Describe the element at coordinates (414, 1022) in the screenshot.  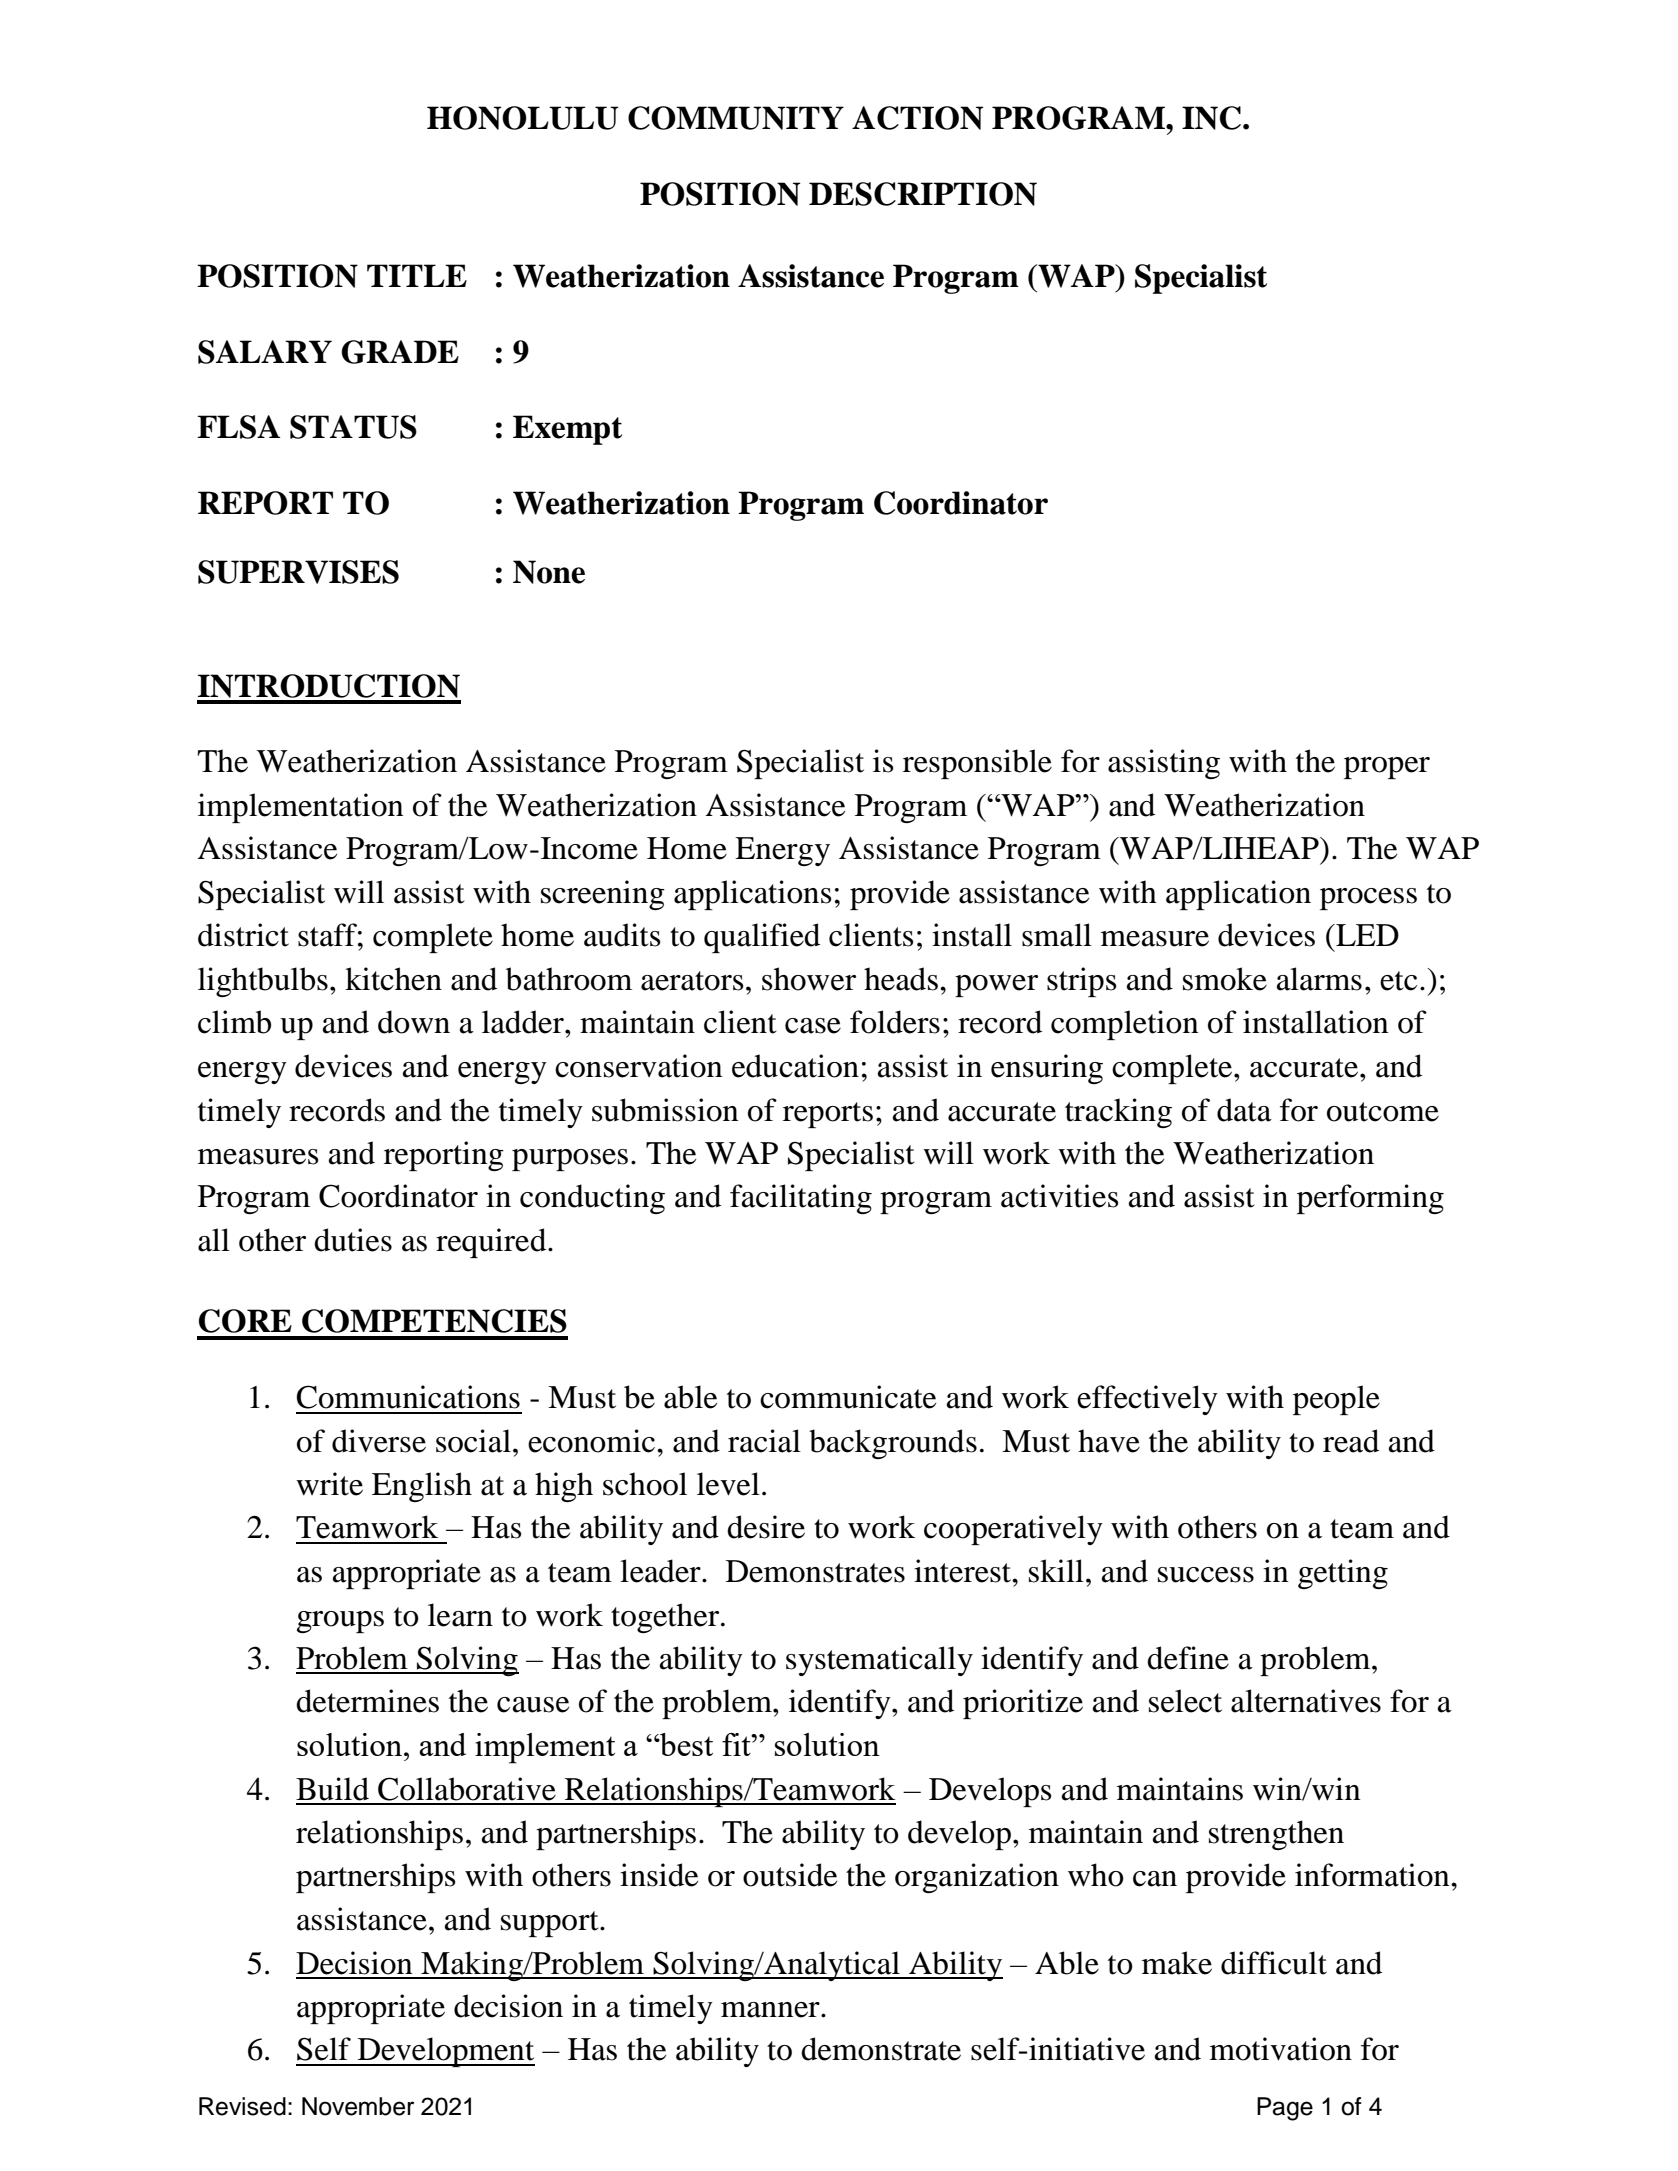
I see `down` at that location.
